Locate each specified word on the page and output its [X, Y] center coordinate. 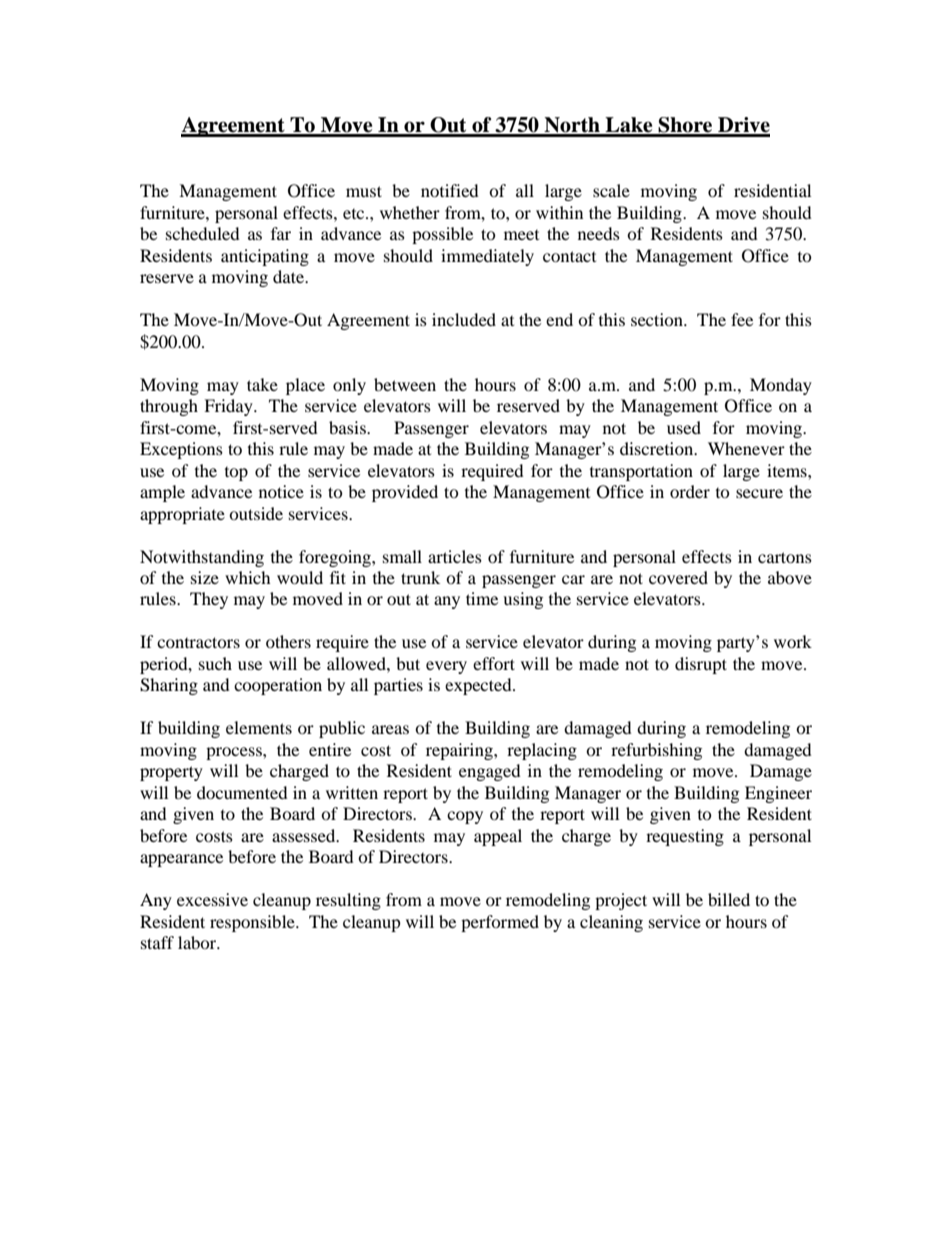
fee [742, 319]
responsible [253, 923]
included [464, 319]
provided [405, 493]
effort [494, 663]
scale [611, 190]
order [690, 491]
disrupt [701, 665]
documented [242, 792]
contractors [198, 642]
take [262, 384]
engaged [490, 772]
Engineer [778, 794]
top [236, 474]
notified [450, 190]
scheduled [203, 233]
